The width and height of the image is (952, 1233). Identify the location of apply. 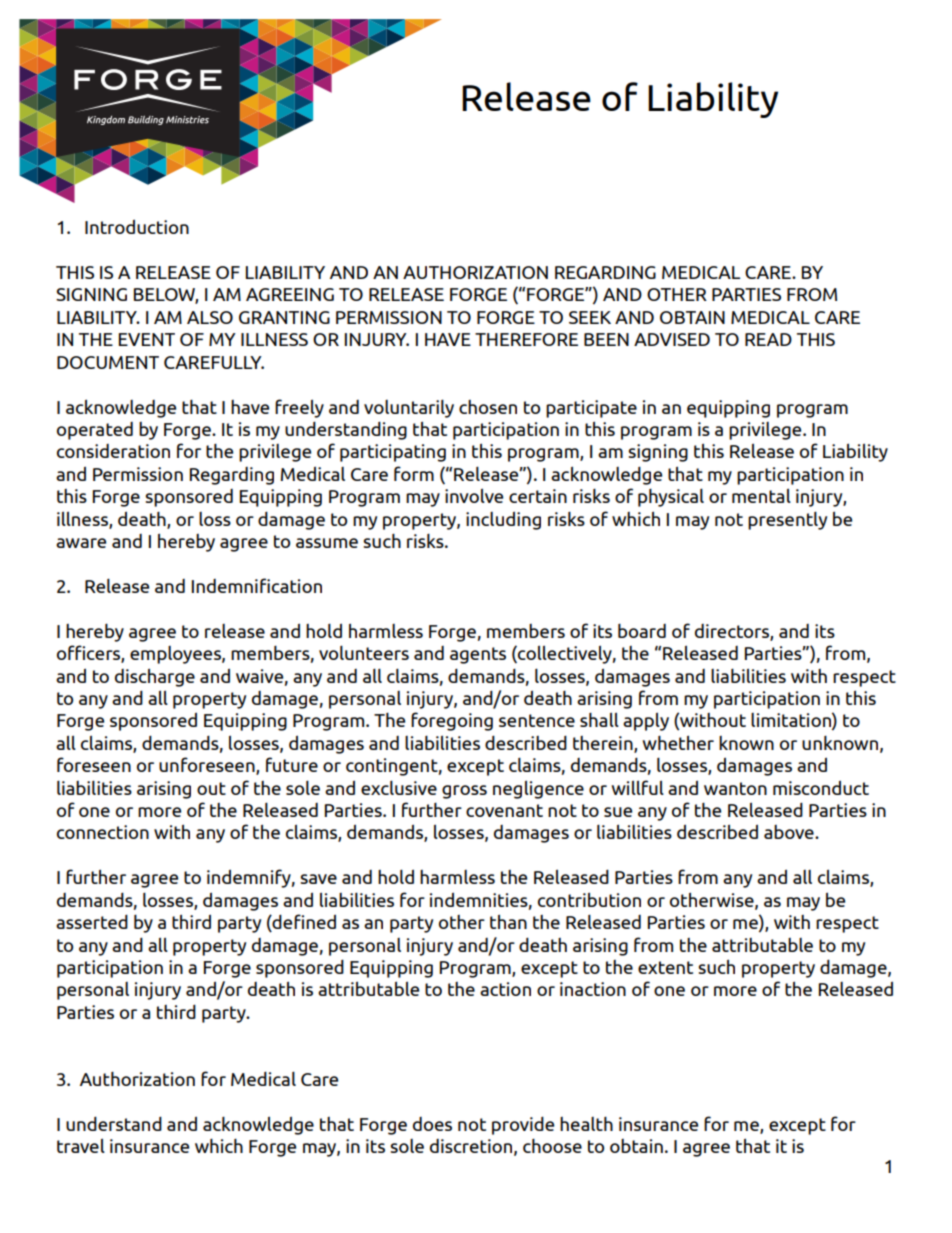
(646, 721).
